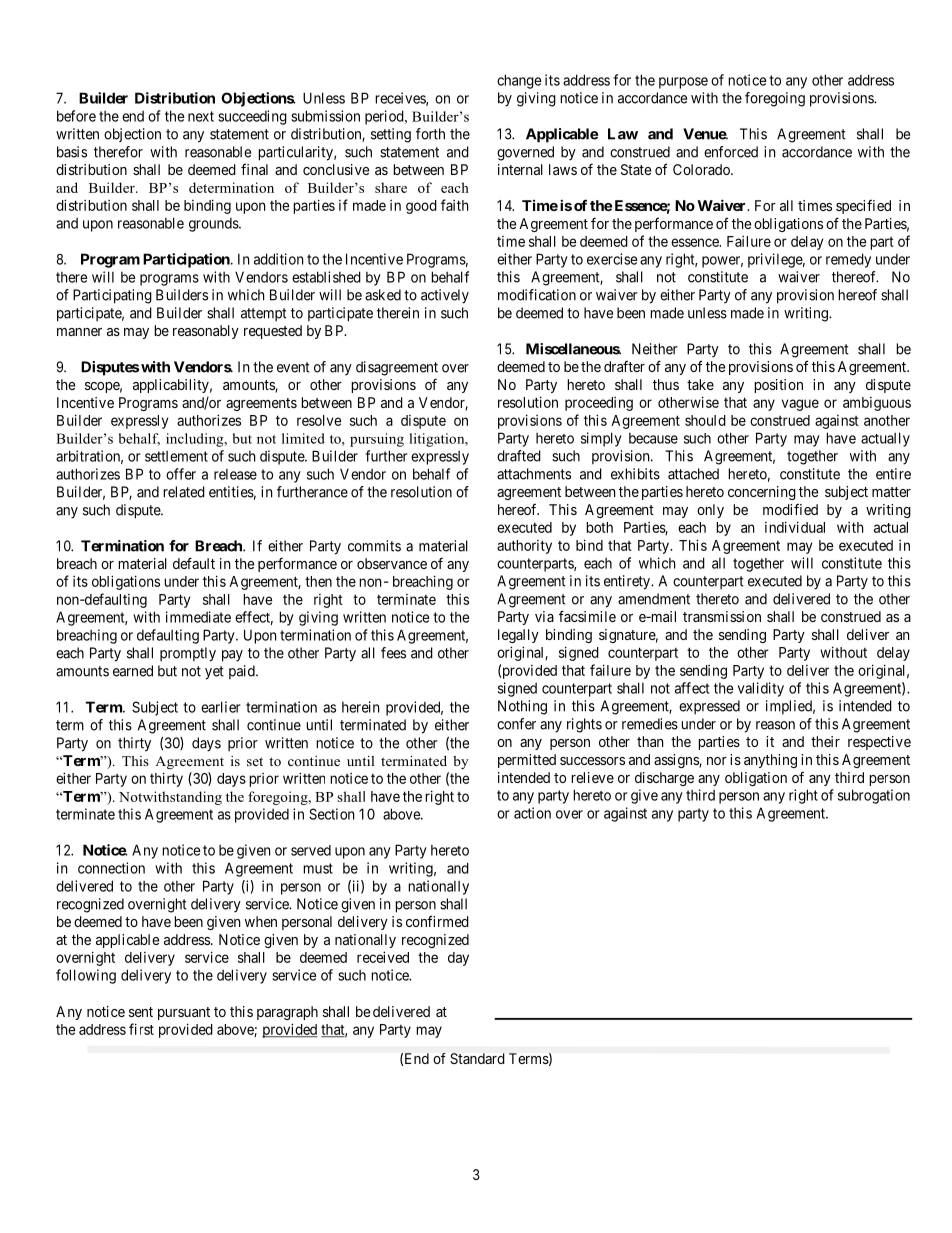 The width and height of the page is (952, 1233). I want to click on Standard, so click(477, 1058).
